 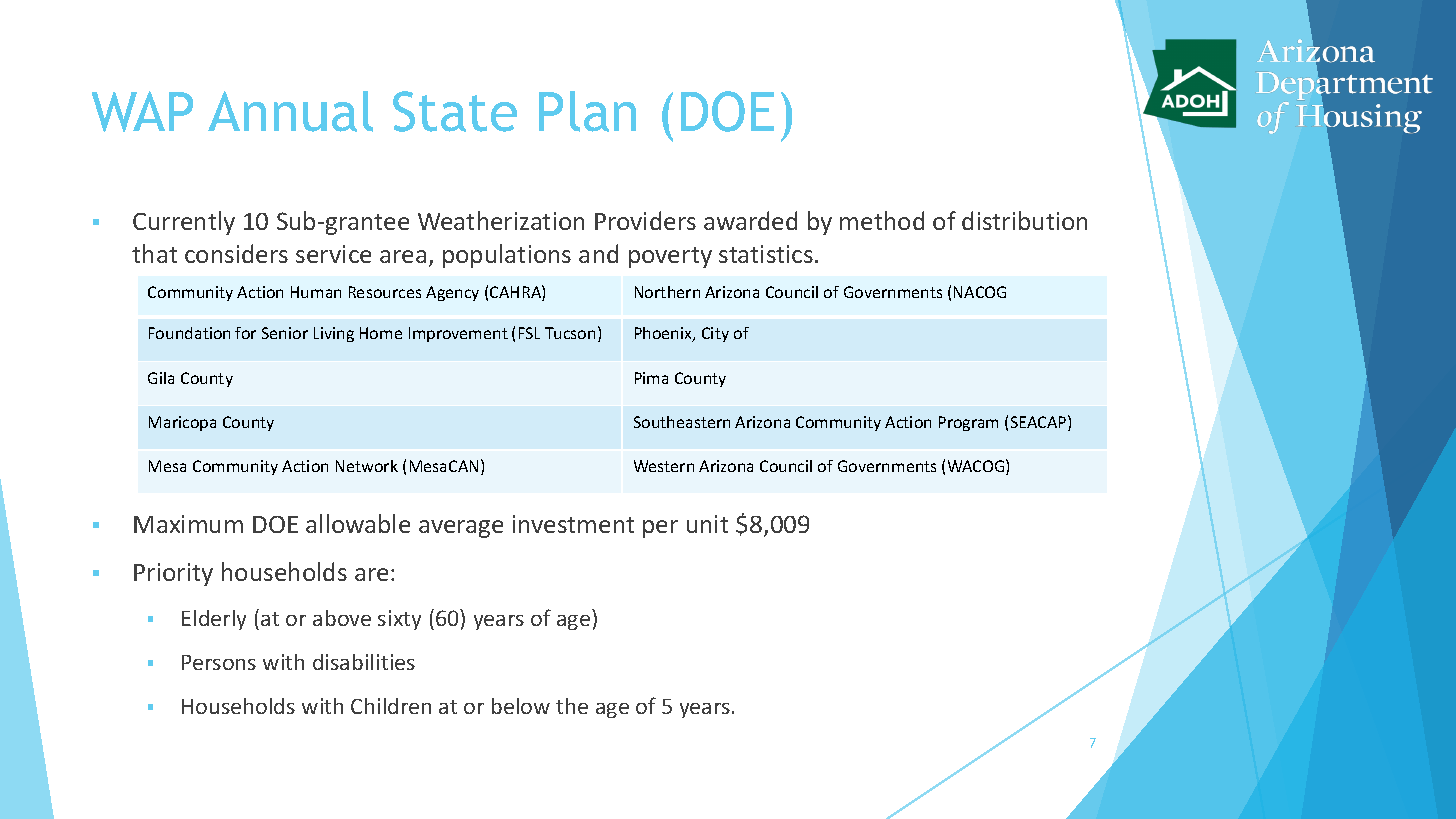 I want to click on Plan, so click(x=587, y=111).
